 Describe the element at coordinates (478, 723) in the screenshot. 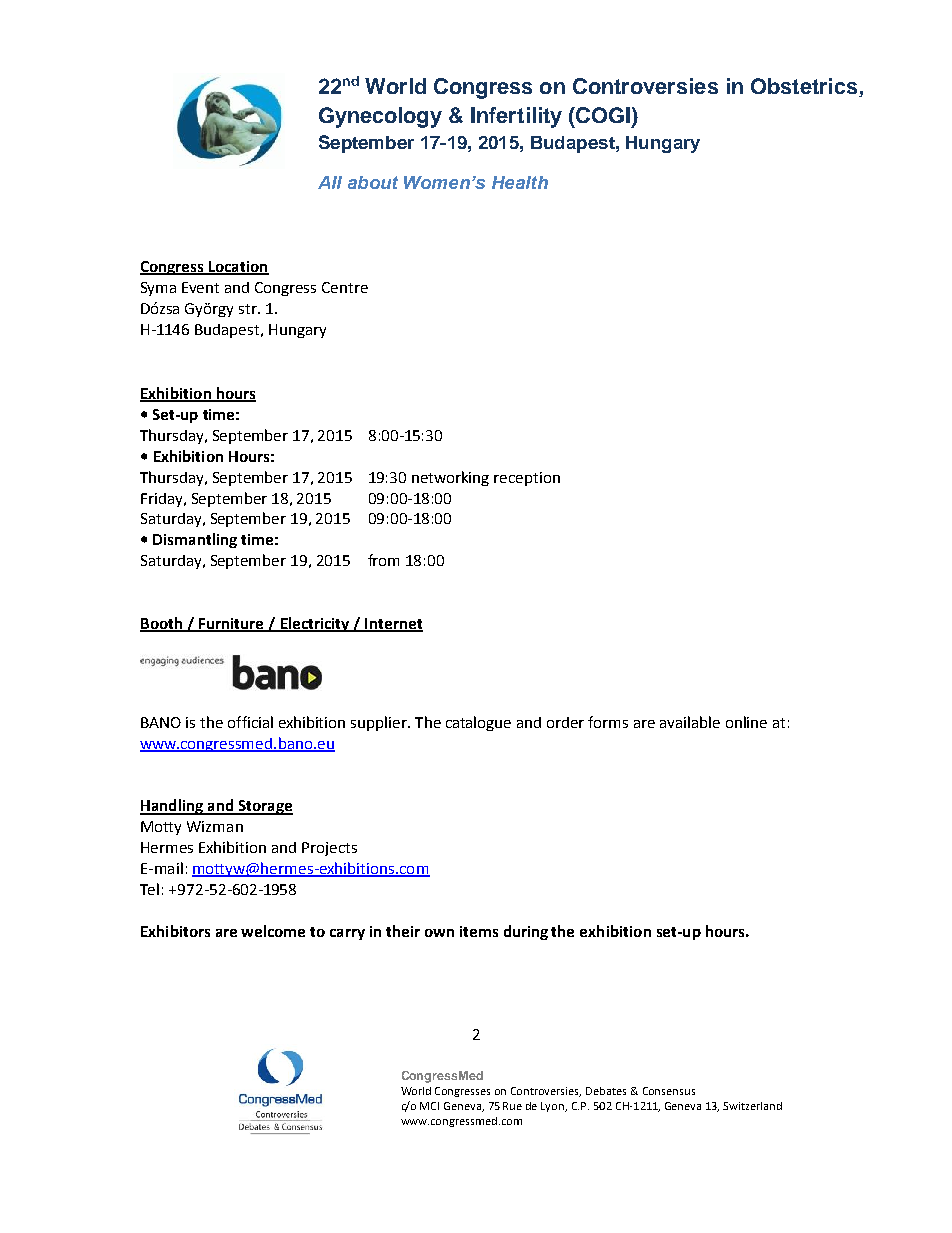

I see `catalogue` at that location.
